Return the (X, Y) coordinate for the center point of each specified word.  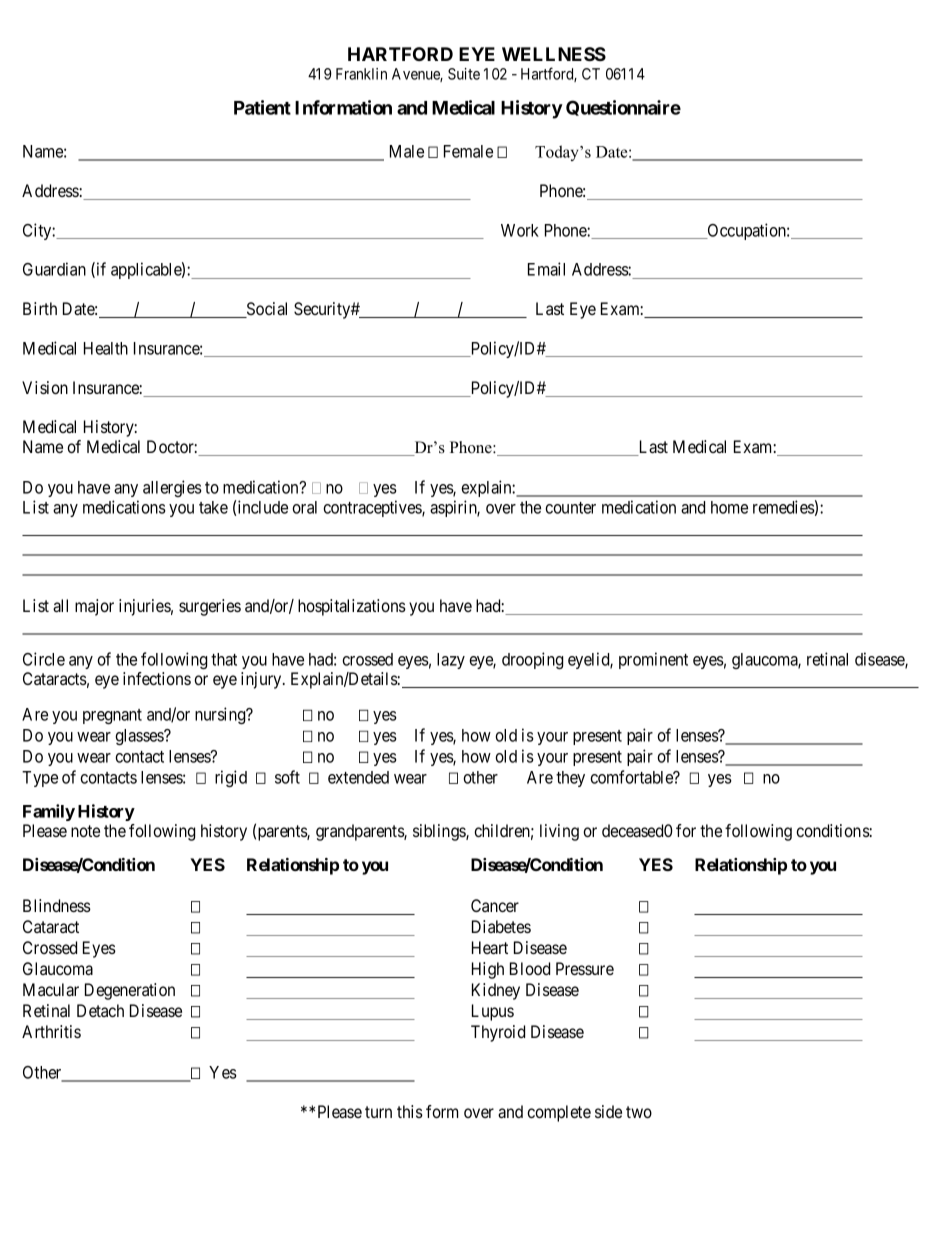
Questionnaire (623, 108)
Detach (100, 1010)
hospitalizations (352, 607)
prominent (653, 660)
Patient (262, 107)
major (94, 607)
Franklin (361, 74)
